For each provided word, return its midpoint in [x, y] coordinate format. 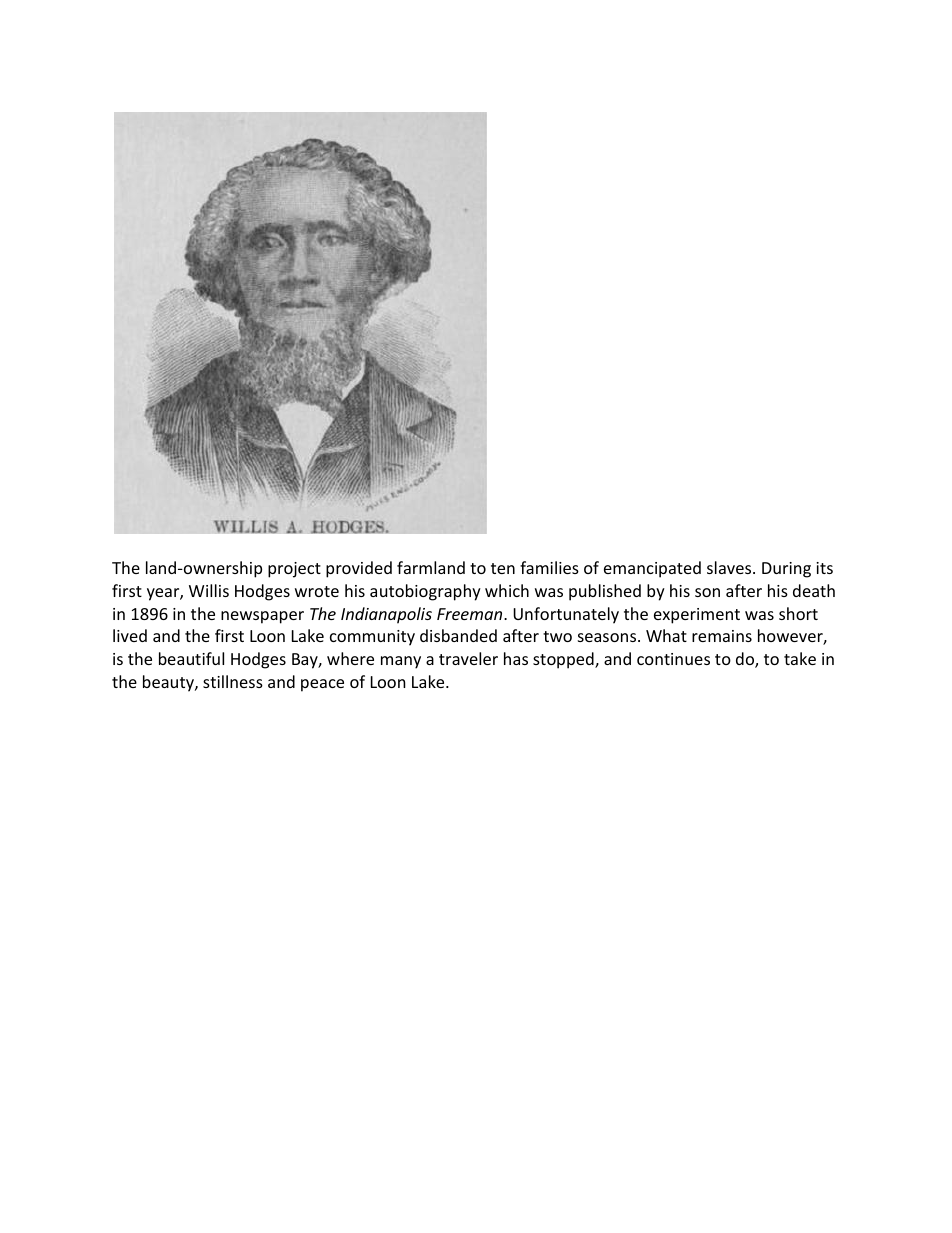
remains [722, 636]
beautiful [191, 658]
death [814, 590]
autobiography [425, 592]
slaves [730, 567]
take [800, 658]
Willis [209, 590]
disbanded [458, 635]
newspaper [262, 617]
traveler [468, 658]
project [294, 570]
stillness [233, 681]
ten [503, 568]
